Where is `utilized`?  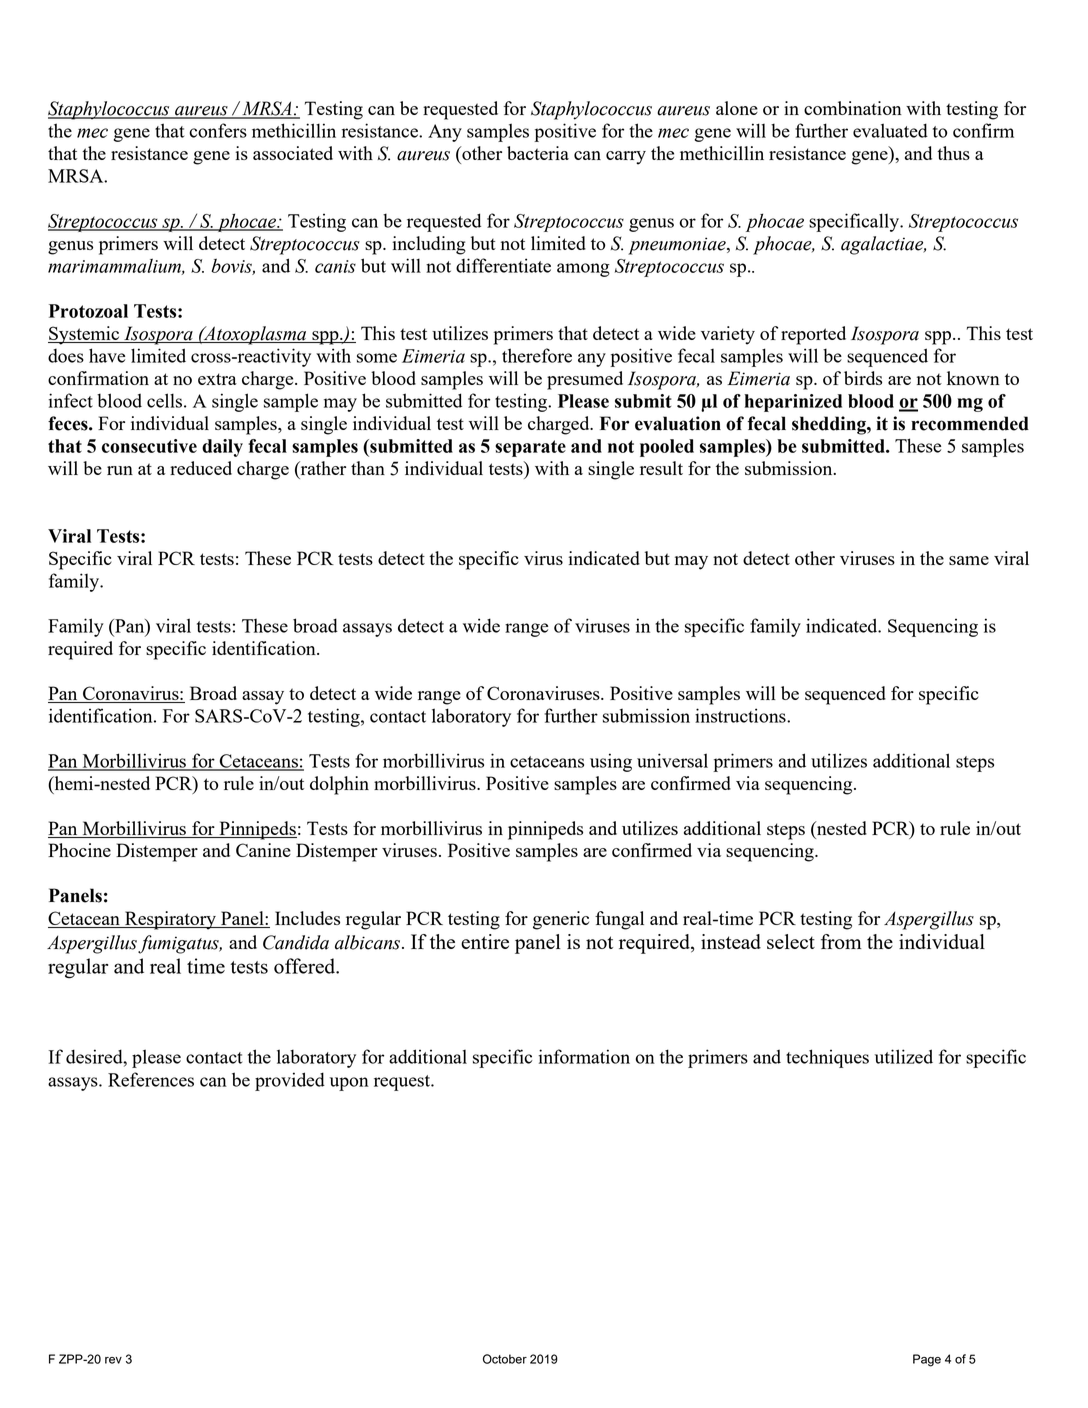
utilized is located at coordinates (904, 1056).
